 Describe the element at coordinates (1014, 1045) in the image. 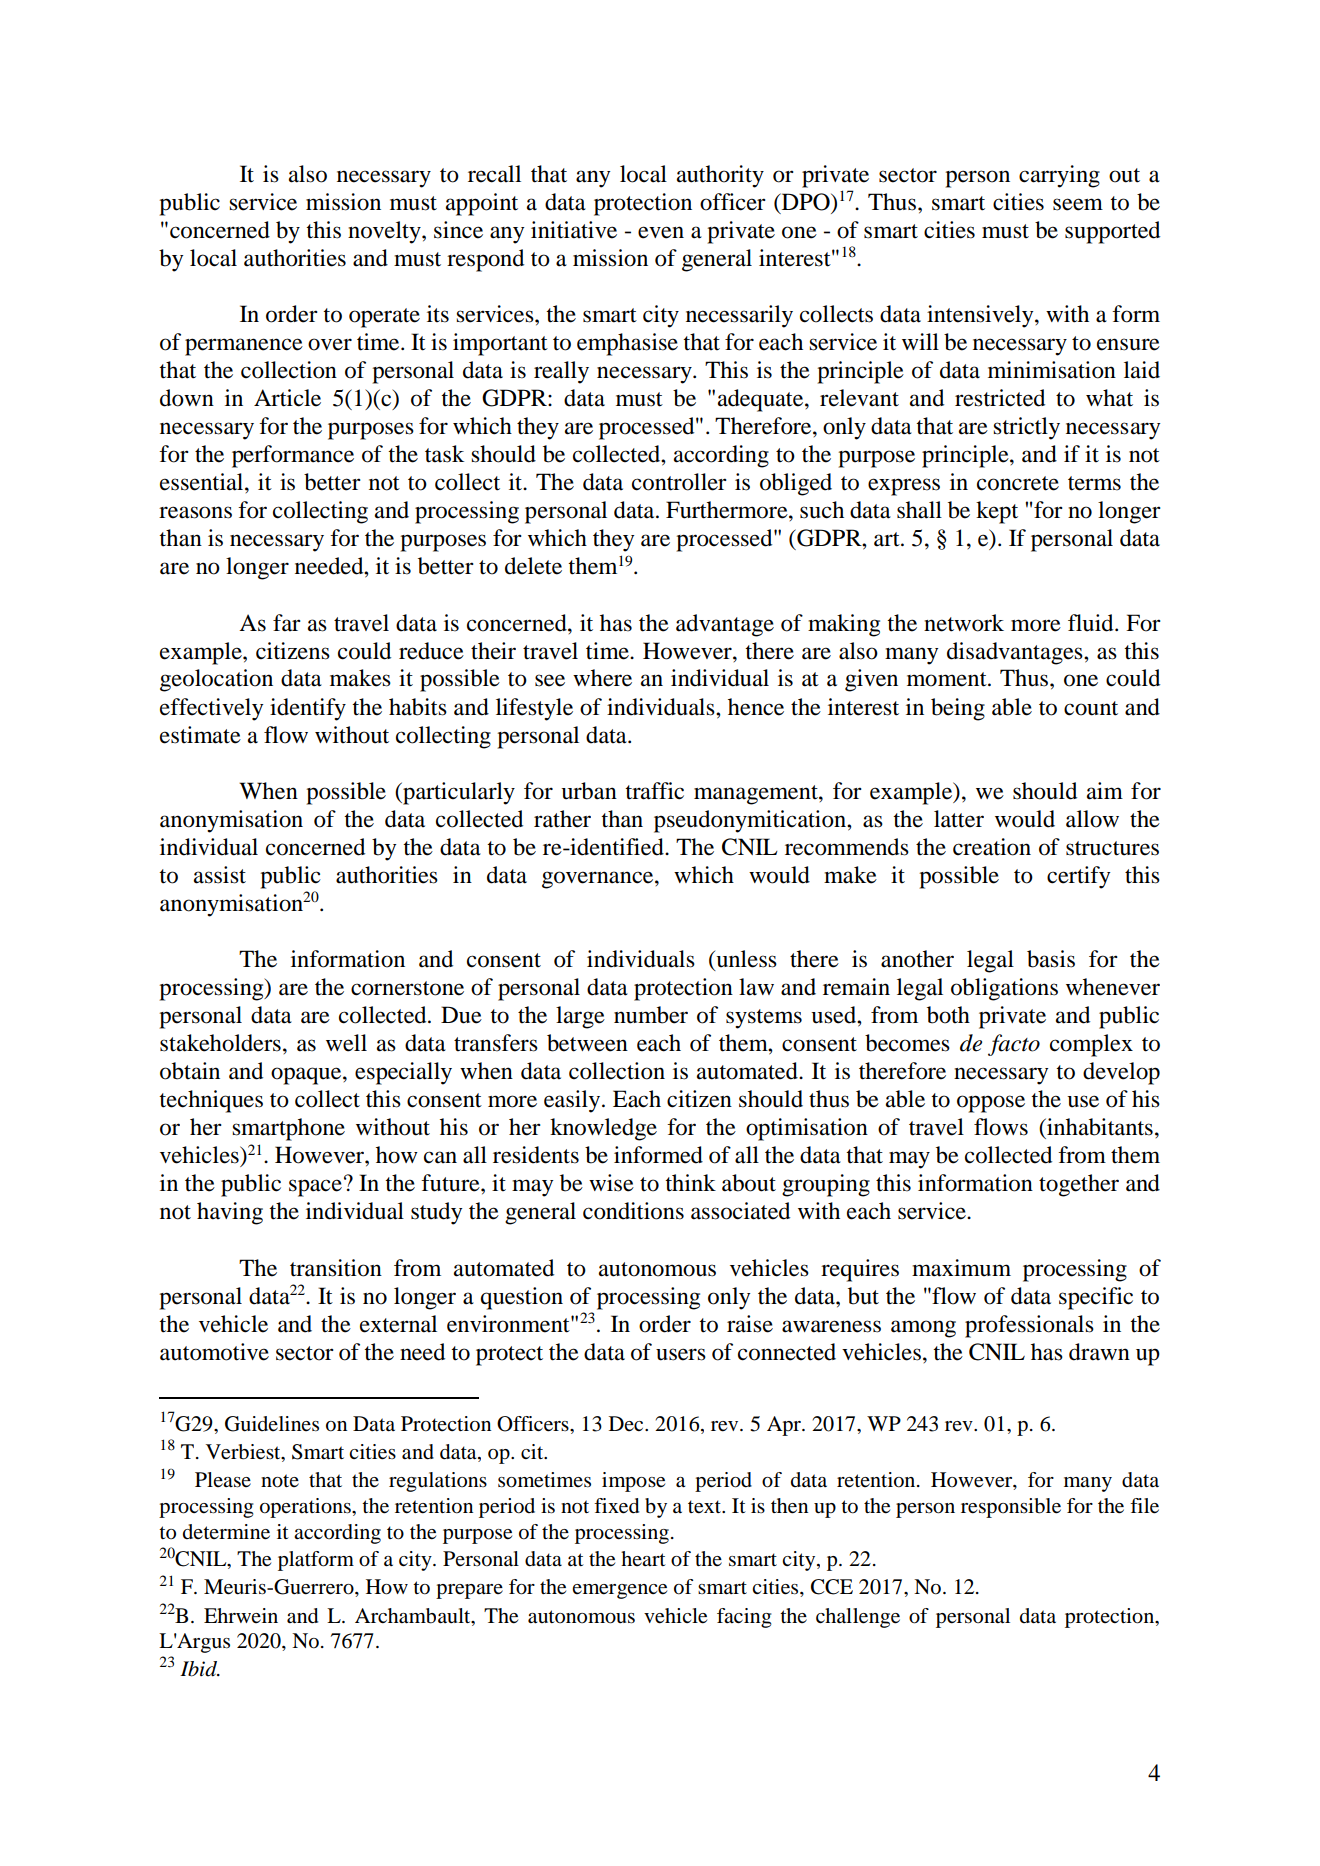

I see `facto` at that location.
